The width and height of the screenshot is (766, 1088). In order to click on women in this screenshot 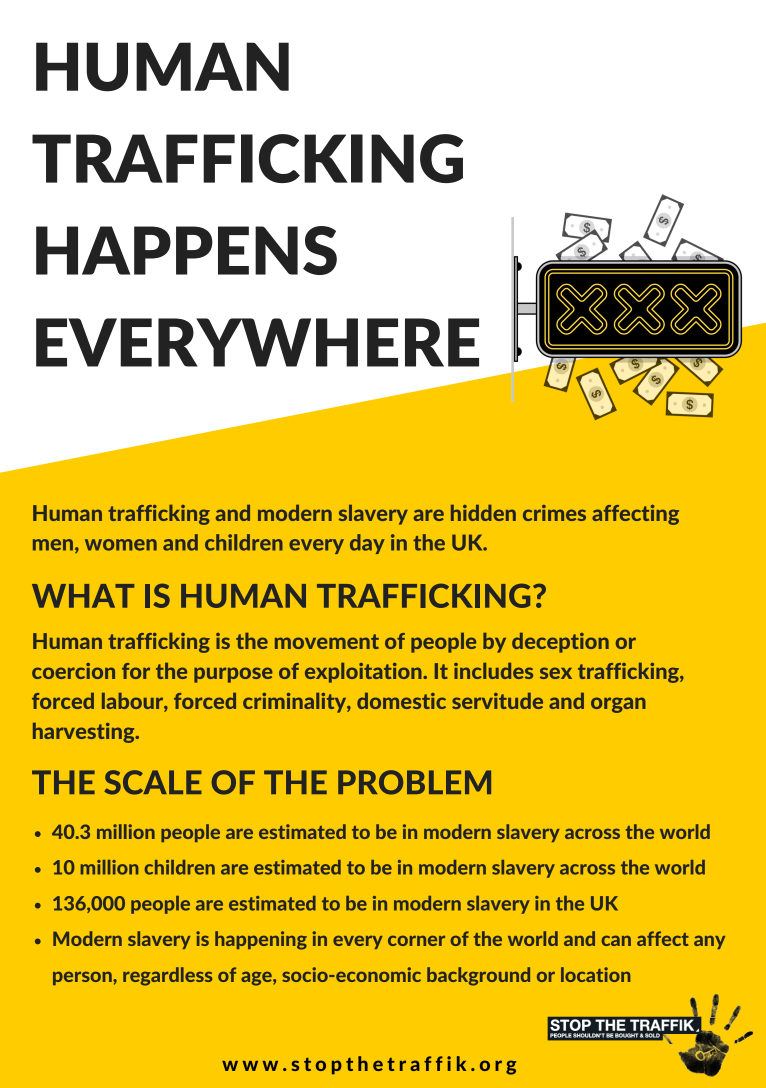, I will do `click(121, 545)`.
